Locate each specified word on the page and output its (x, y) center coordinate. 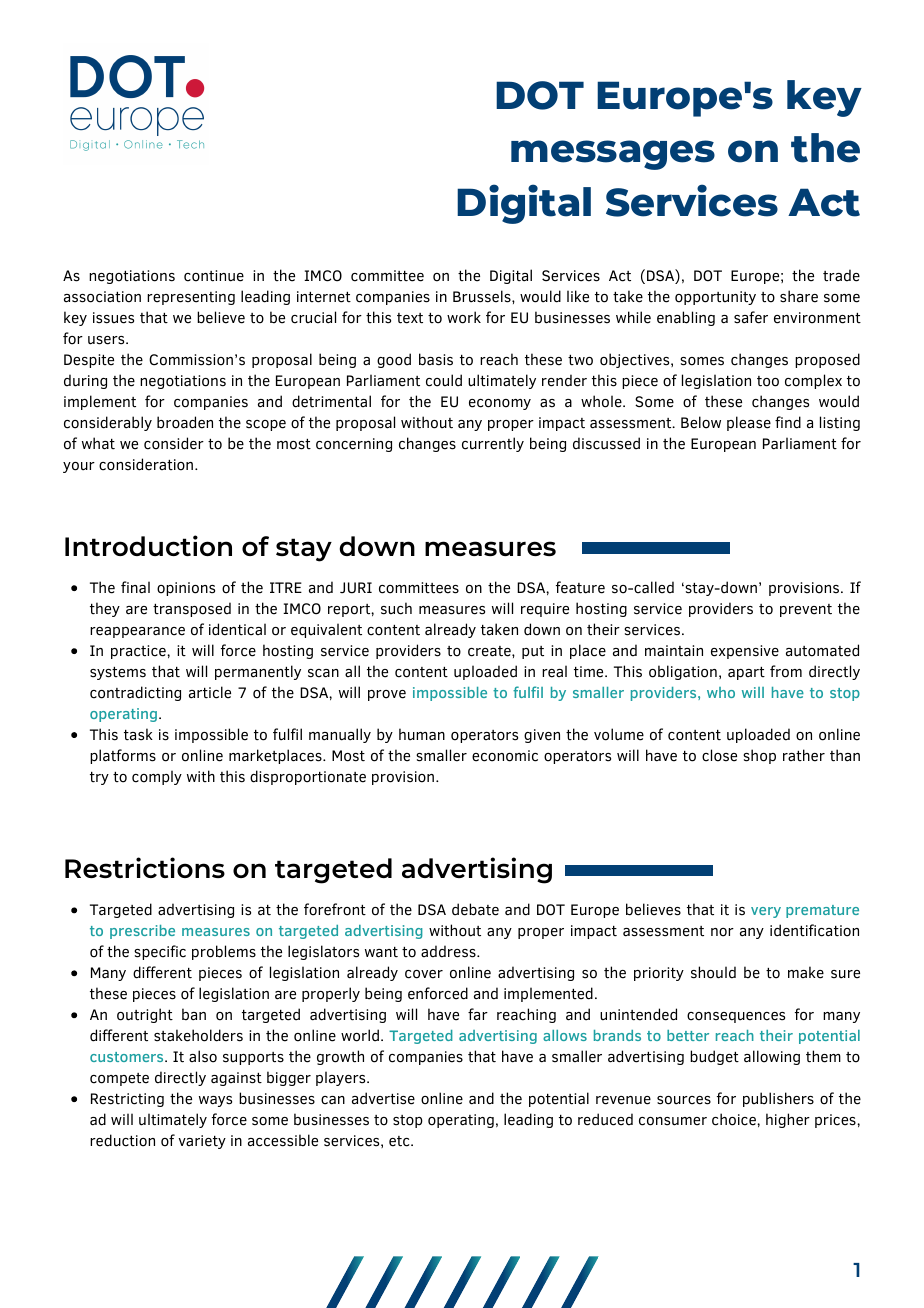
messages (613, 155)
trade (841, 275)
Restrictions (145, 867)
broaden (185, 422)
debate (475, 909)
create (490, 651)
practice (139, 652)
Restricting (127, 1100)
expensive (745, 652)
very (766, 912)
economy (500, 404)
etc (400, 1141)
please (749, 423)
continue (214, 276)
